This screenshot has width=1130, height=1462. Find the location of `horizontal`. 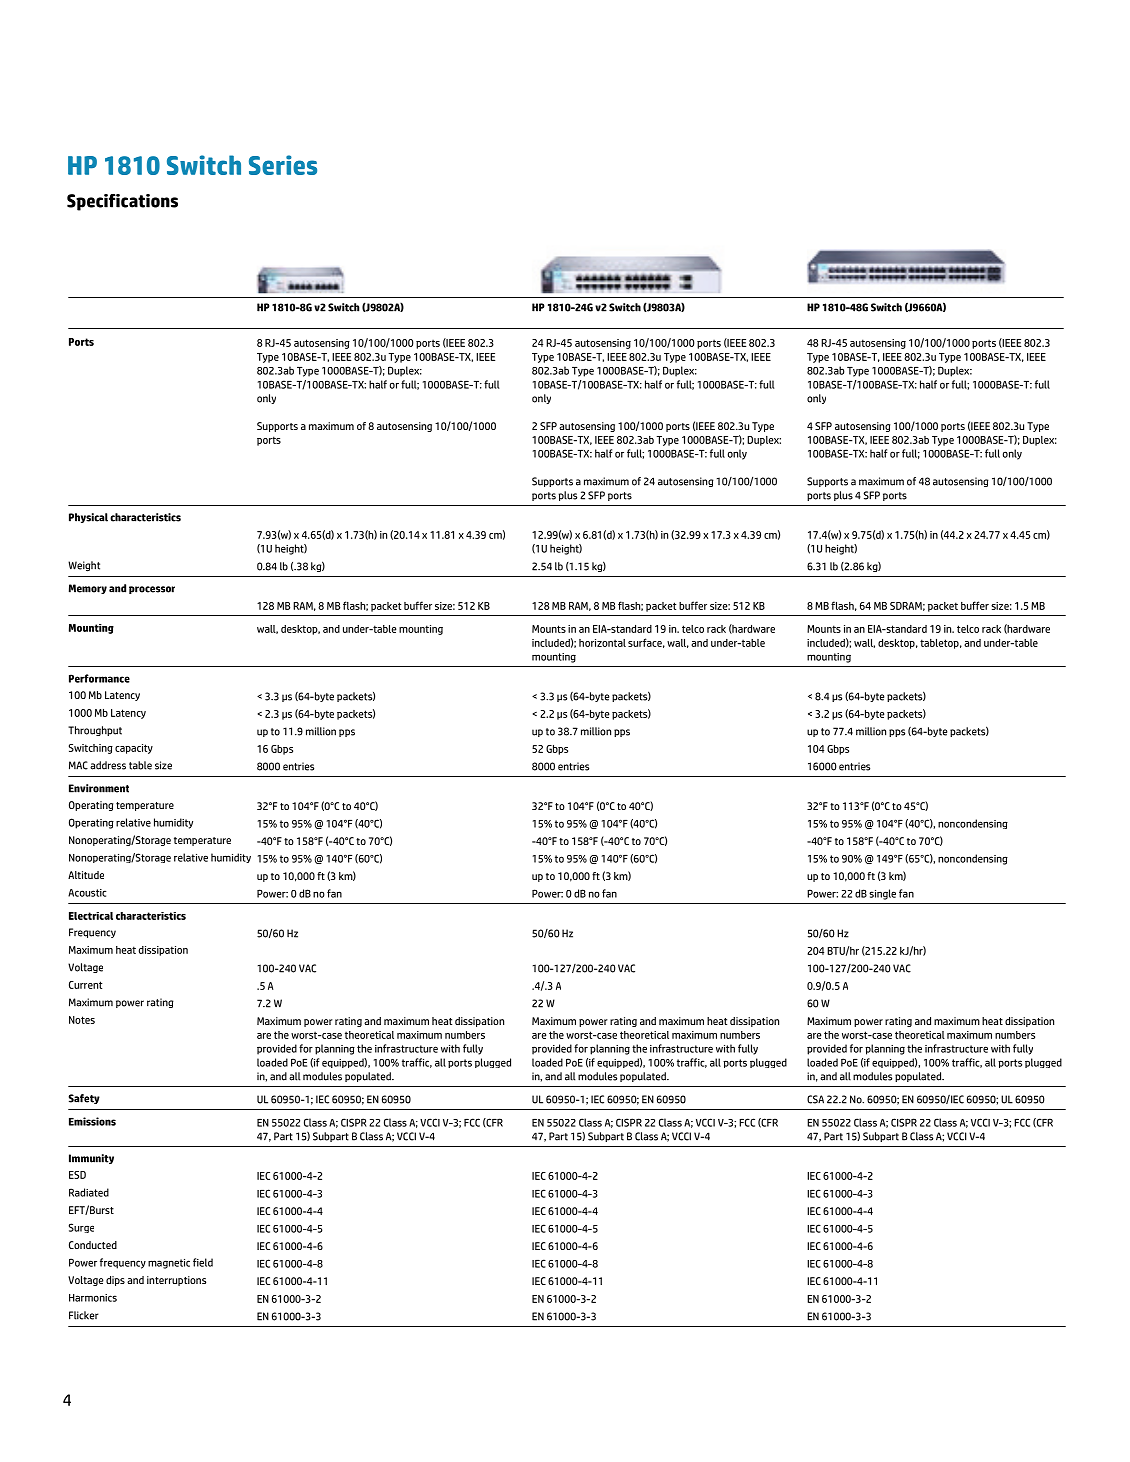

horizontal is located at coordinates (602, 643).
